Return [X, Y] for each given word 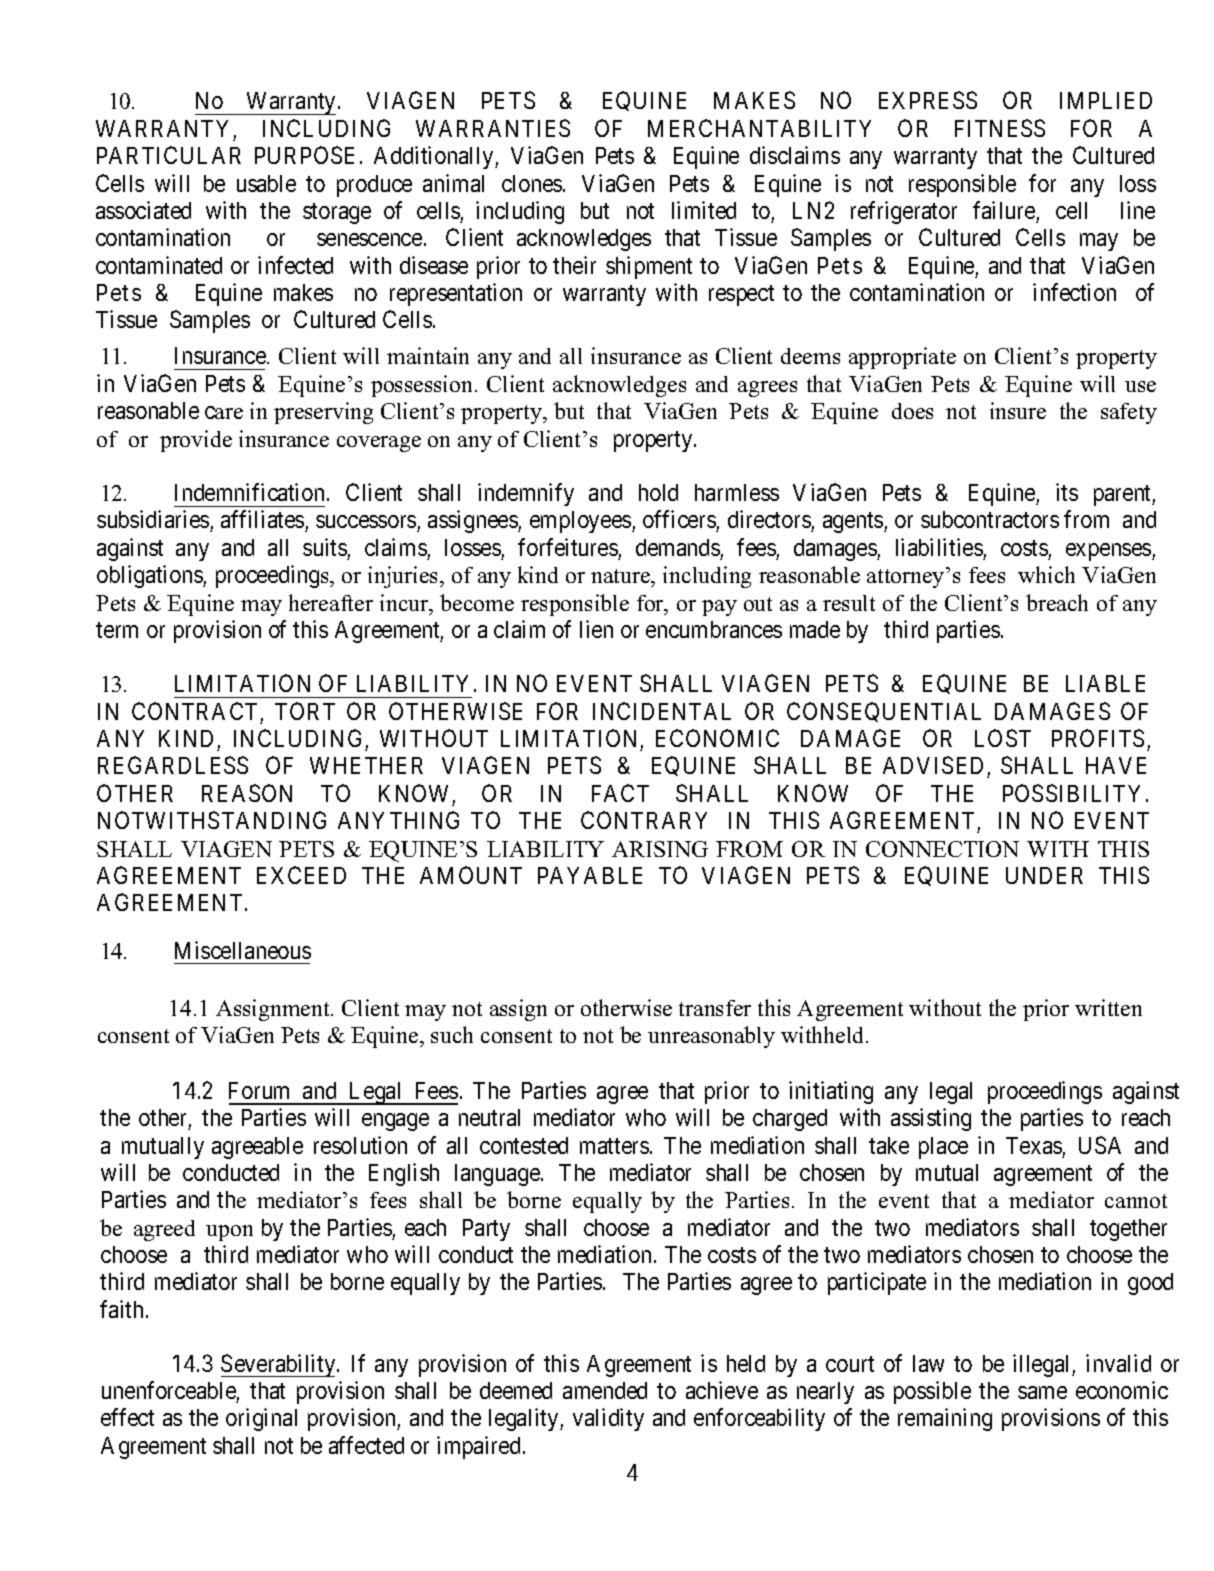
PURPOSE [304, 155]
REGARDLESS [173, 765]
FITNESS [1000, 128]
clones [532, 183]
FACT [620, 793]
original [261, 1419]
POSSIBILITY [1071, 793]
